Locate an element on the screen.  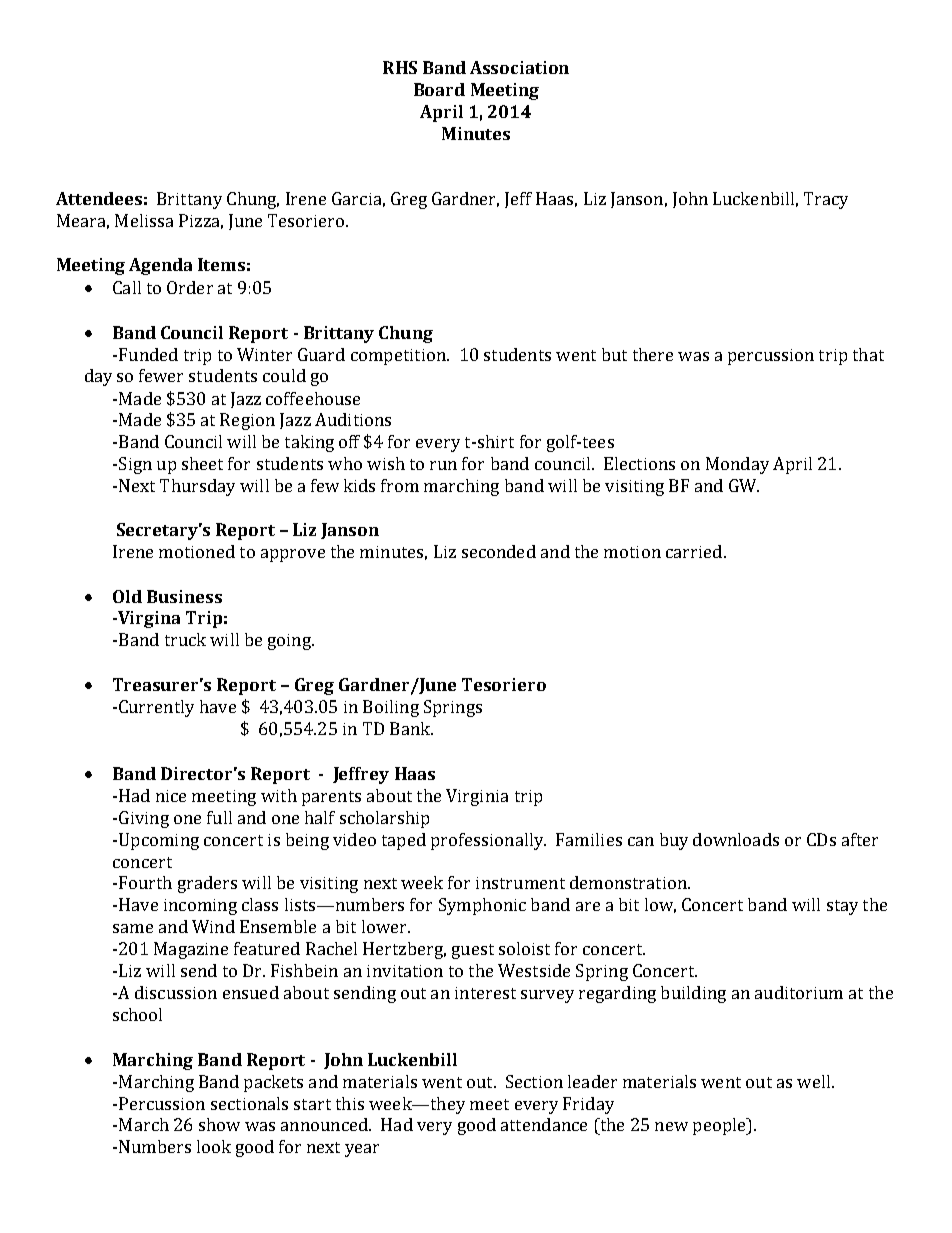
Thursday is located at coordinates (197, 487).
